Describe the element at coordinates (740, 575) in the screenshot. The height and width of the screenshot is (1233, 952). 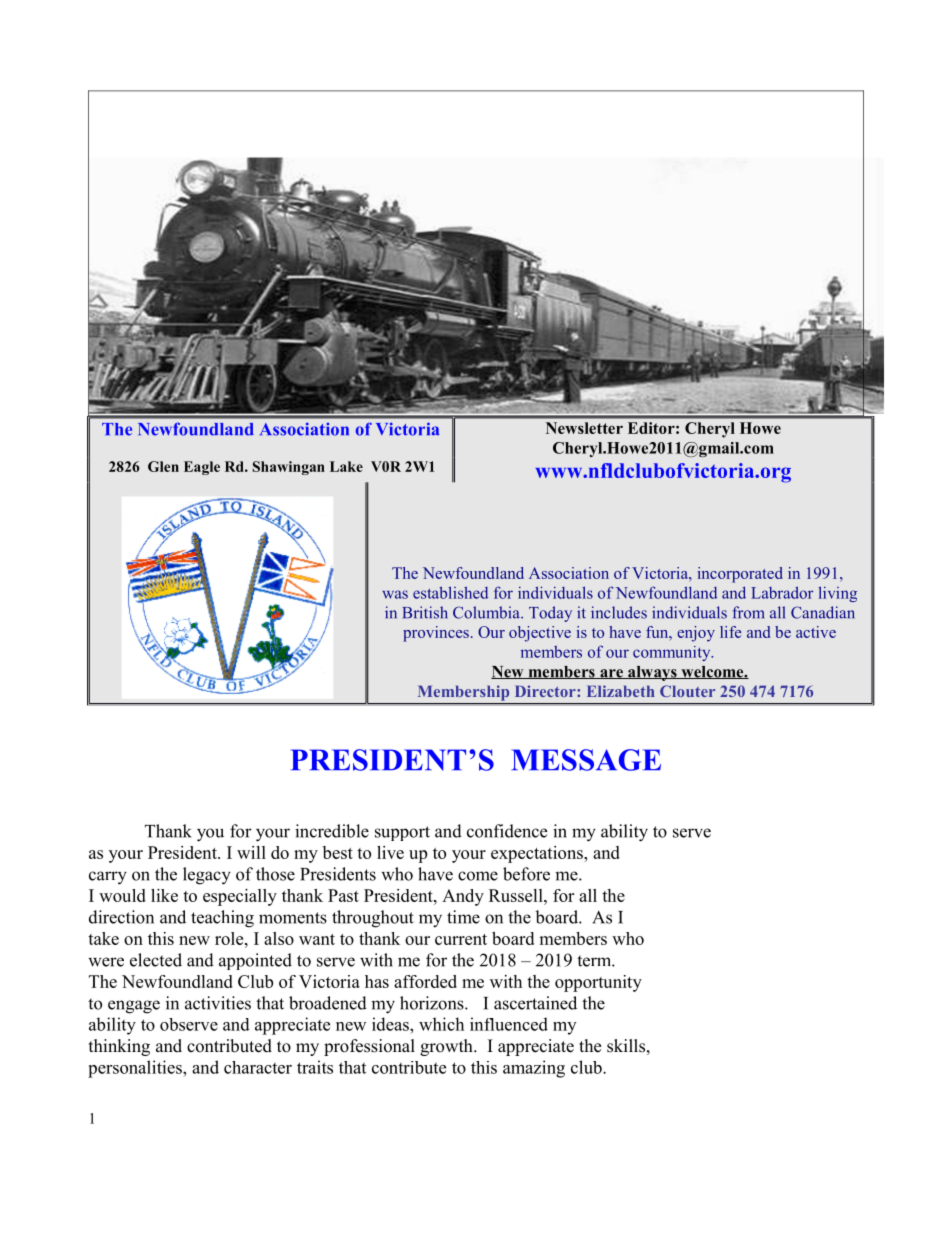
I see `incorporated` at that location.
